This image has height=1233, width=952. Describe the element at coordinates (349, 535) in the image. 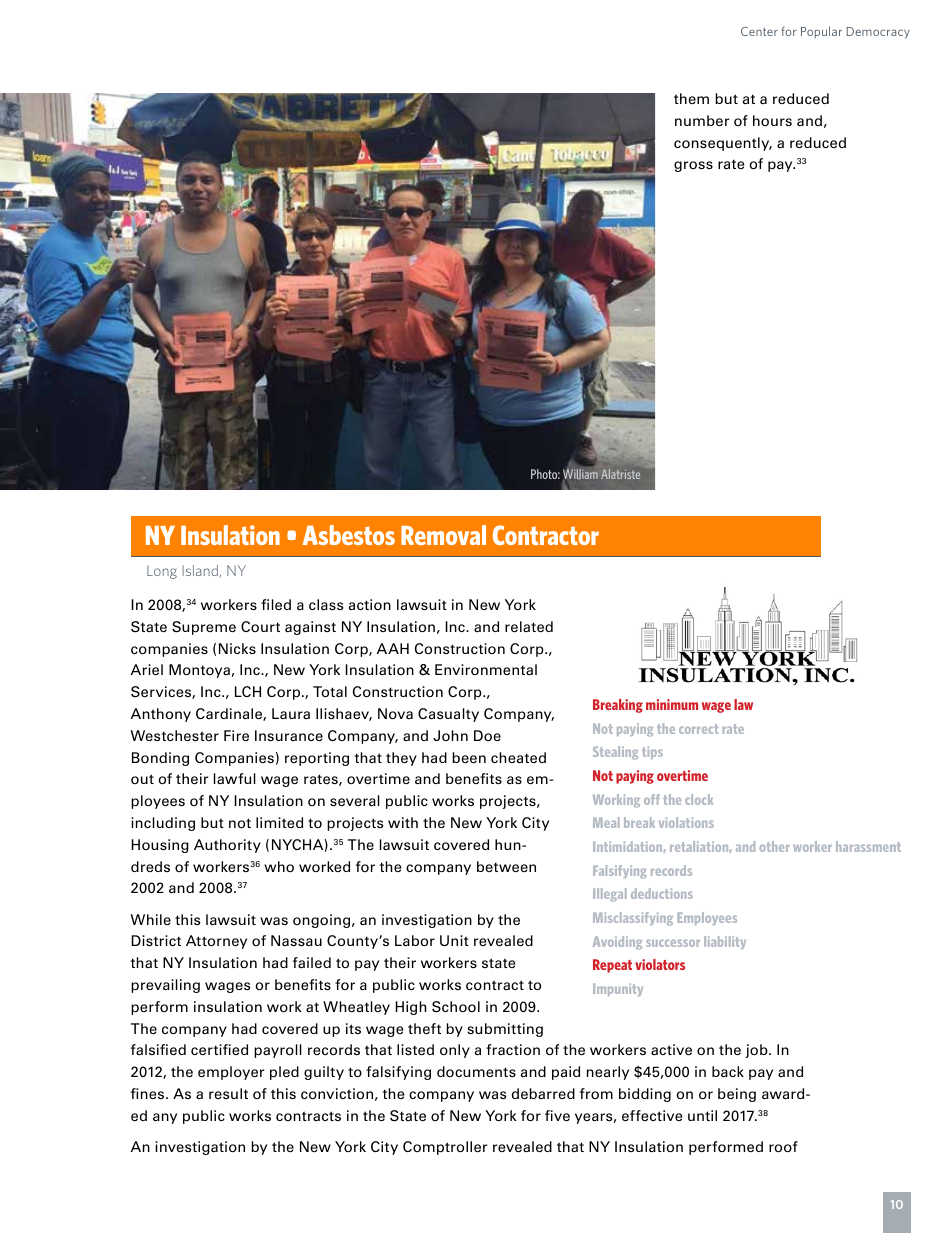

I see `Asbestos` at that location.
